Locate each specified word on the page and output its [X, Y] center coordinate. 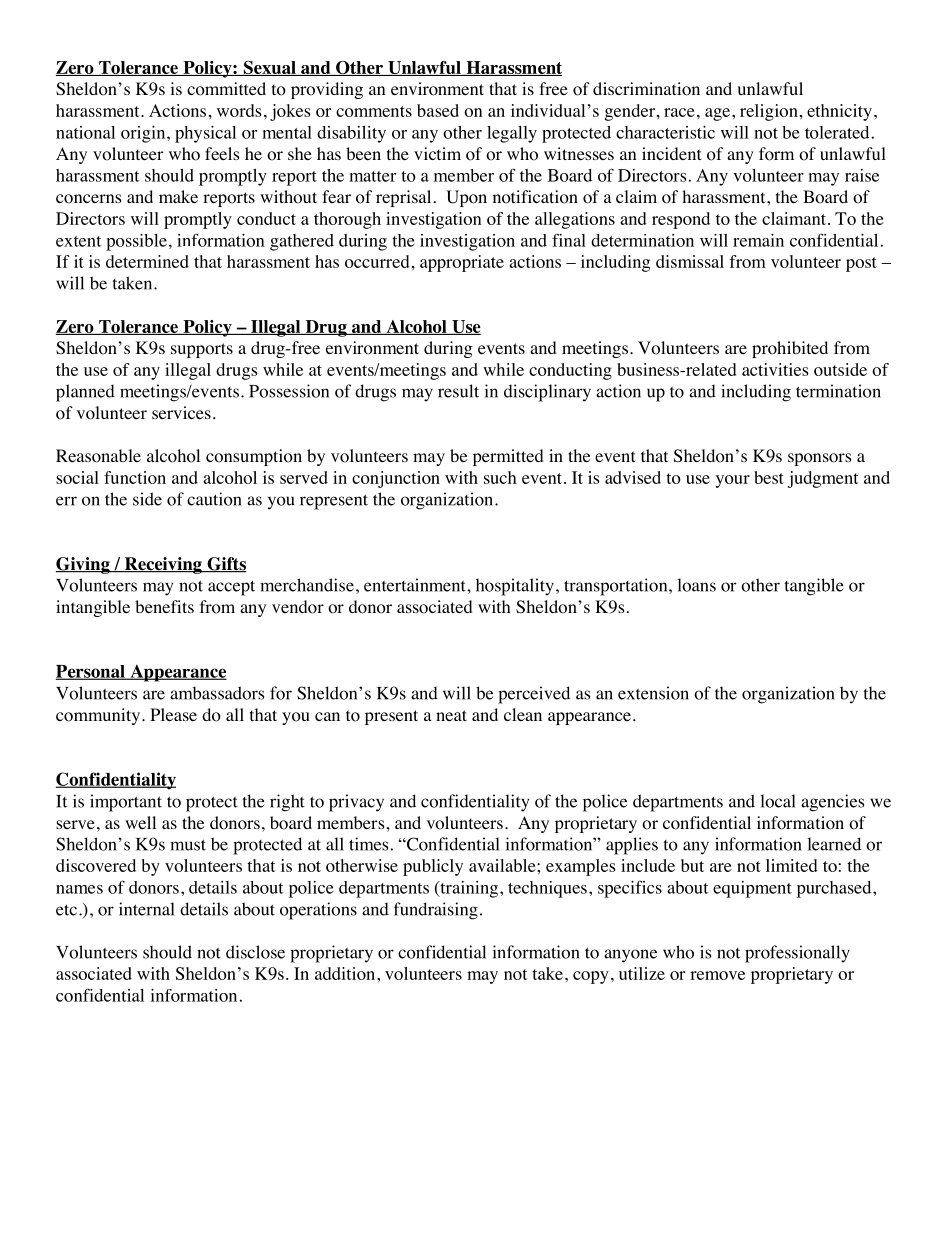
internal [147, 909]
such [500, 477]
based [438, 110]
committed [226, 89]
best [769, 477]
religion [769, 112]
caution [214, 499]
